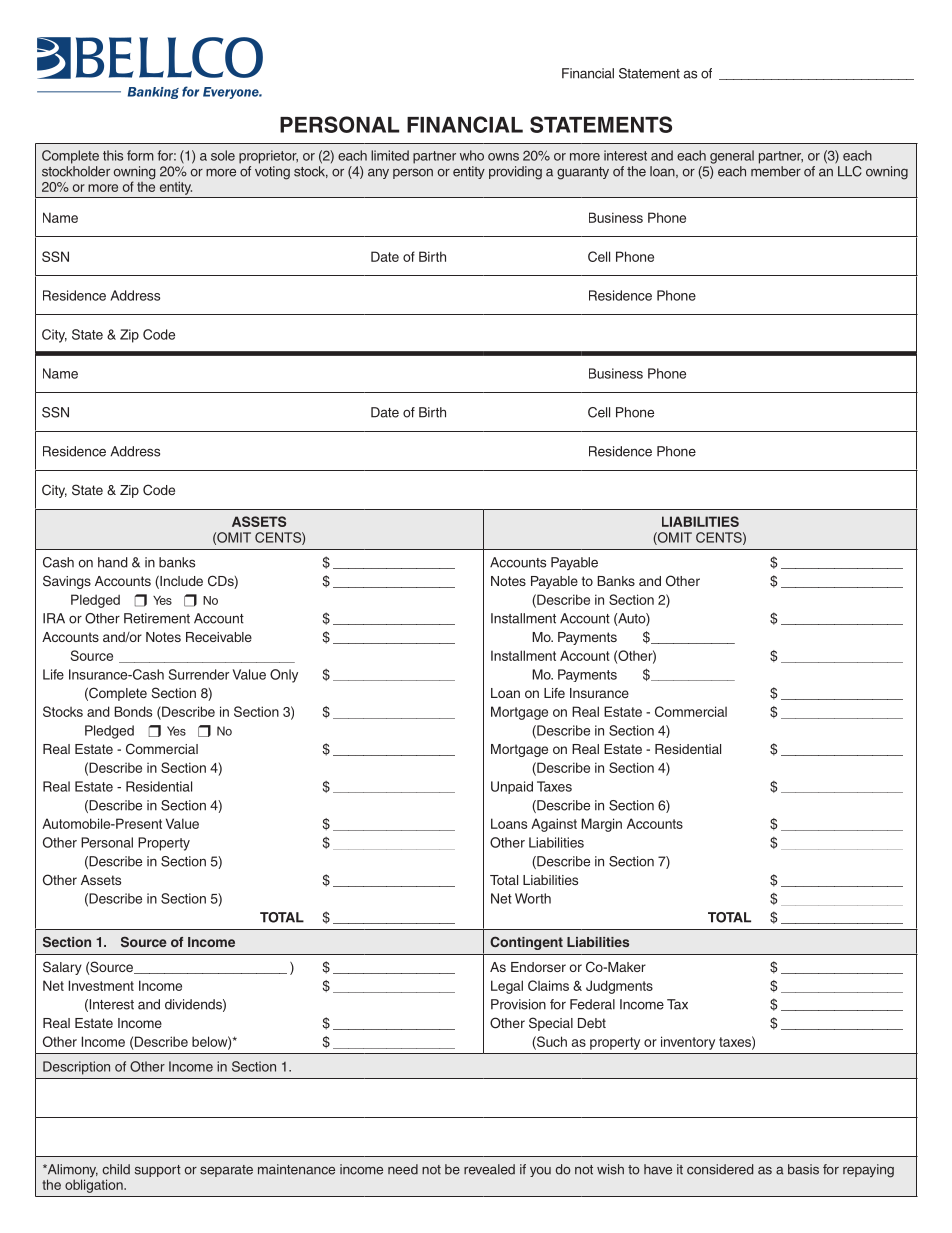 This document has width=952, height=1233. I want to click on Judgments, so click(619, 987).
